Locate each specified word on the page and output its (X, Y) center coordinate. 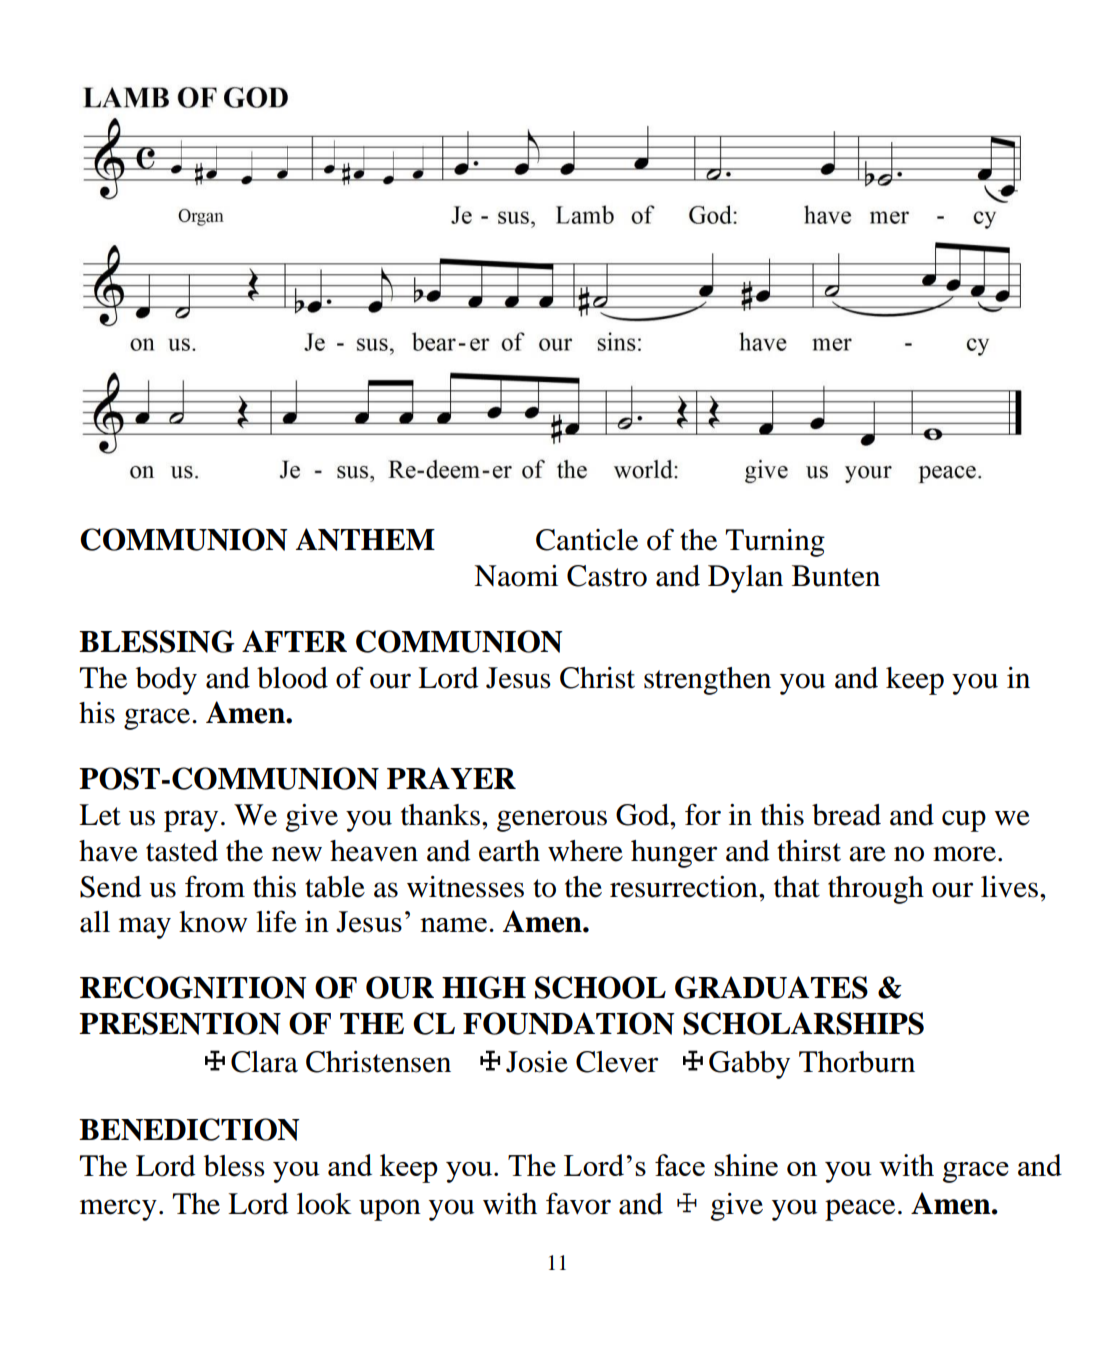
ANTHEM (365, 539)
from (215, 886)
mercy (118, 1210)
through (876, 890)
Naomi (516, 576)
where (585, 851)
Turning (775, 543)
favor (578, 1203)
